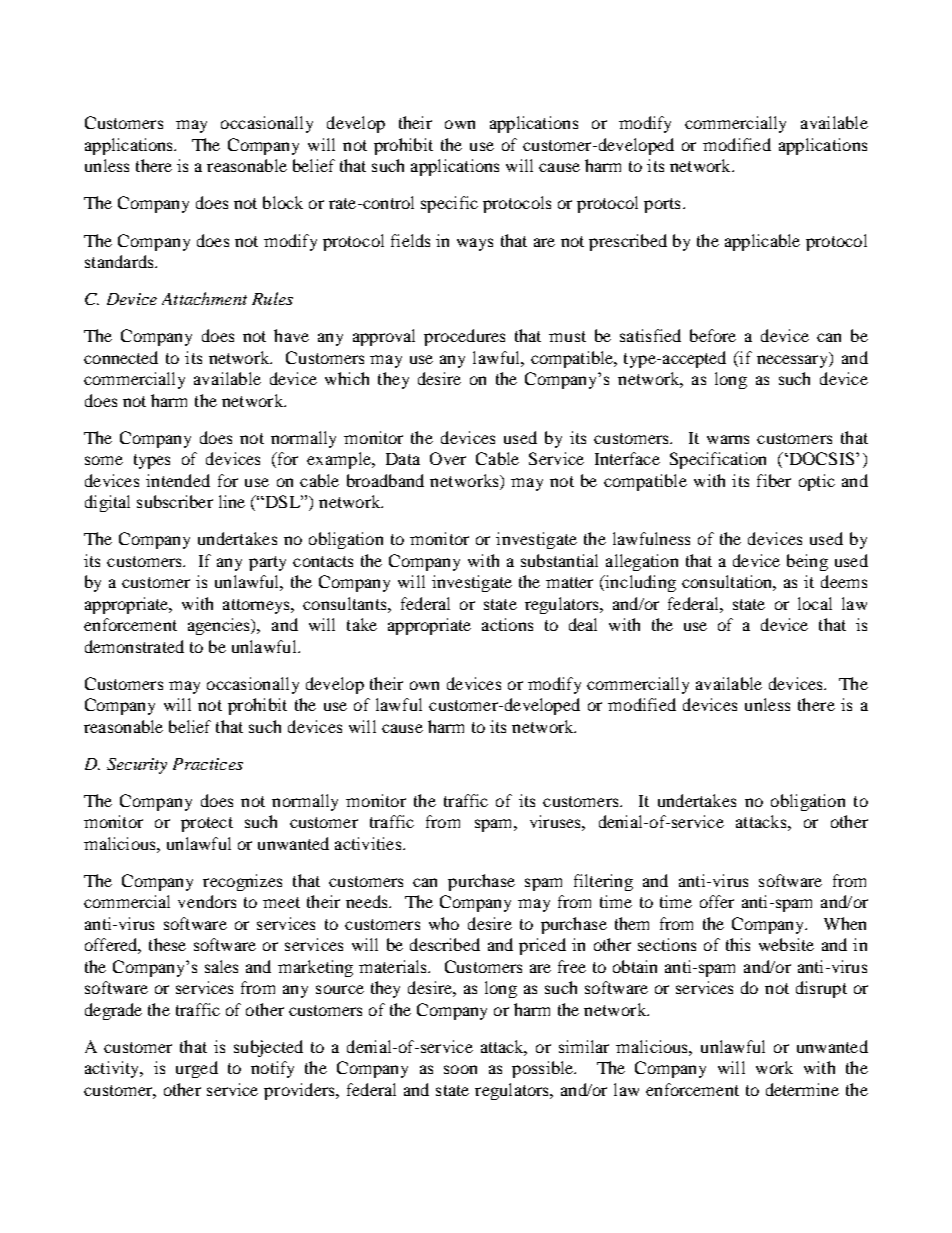 The image size is (952, 1233). Describe the element at coordinates (662, 205) in the screenshot. I see `ports` at that location.
